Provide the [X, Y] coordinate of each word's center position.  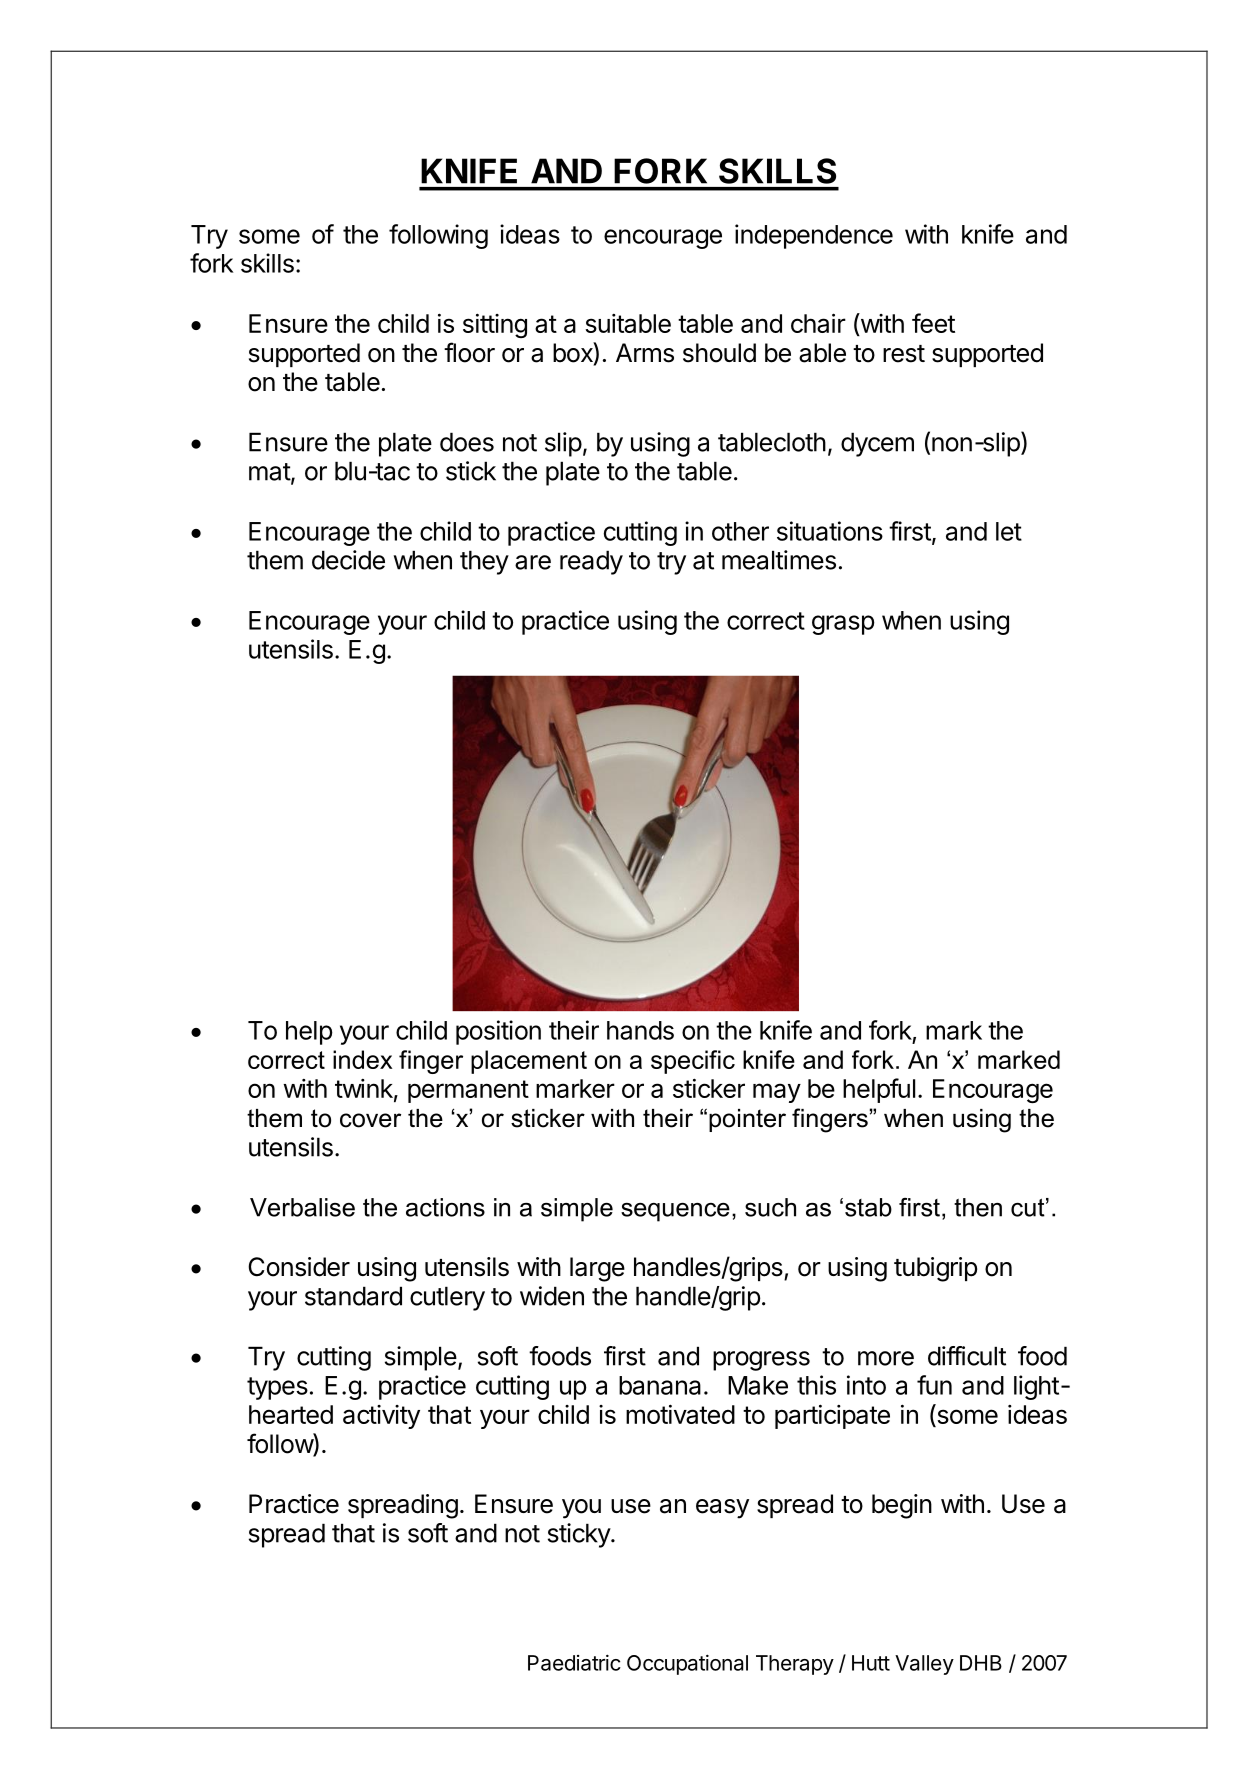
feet [933, 323]
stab [868, 1207]
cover [370, 1120]
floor [469, 352]
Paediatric [574, 1662]
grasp [843, 625]
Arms [645, 353]
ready [591, 562]
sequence [675, 1212]
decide [348, 560]
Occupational [687, 1664]
